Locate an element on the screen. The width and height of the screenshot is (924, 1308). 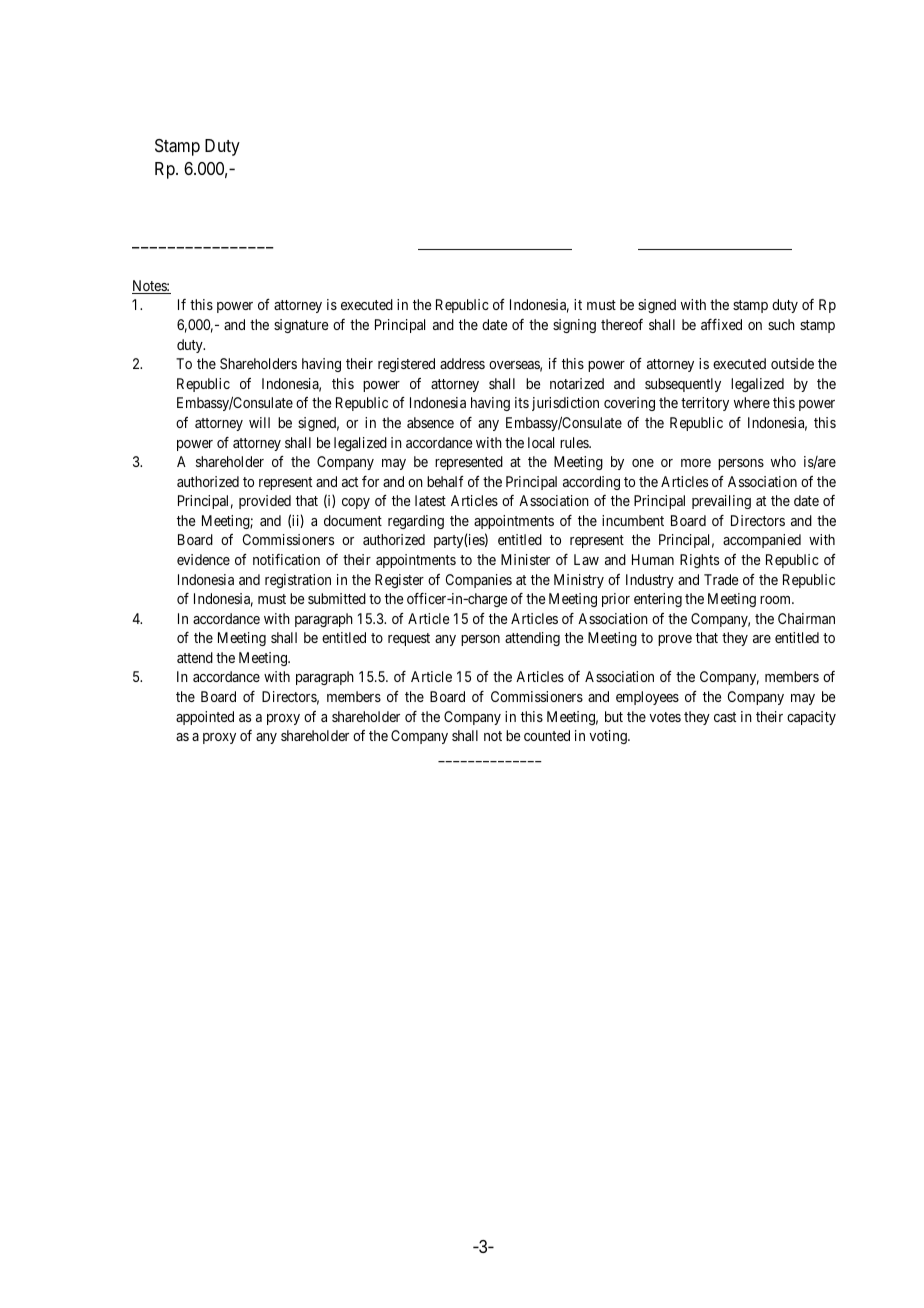
Trade is located at coordinates (721, 579).
